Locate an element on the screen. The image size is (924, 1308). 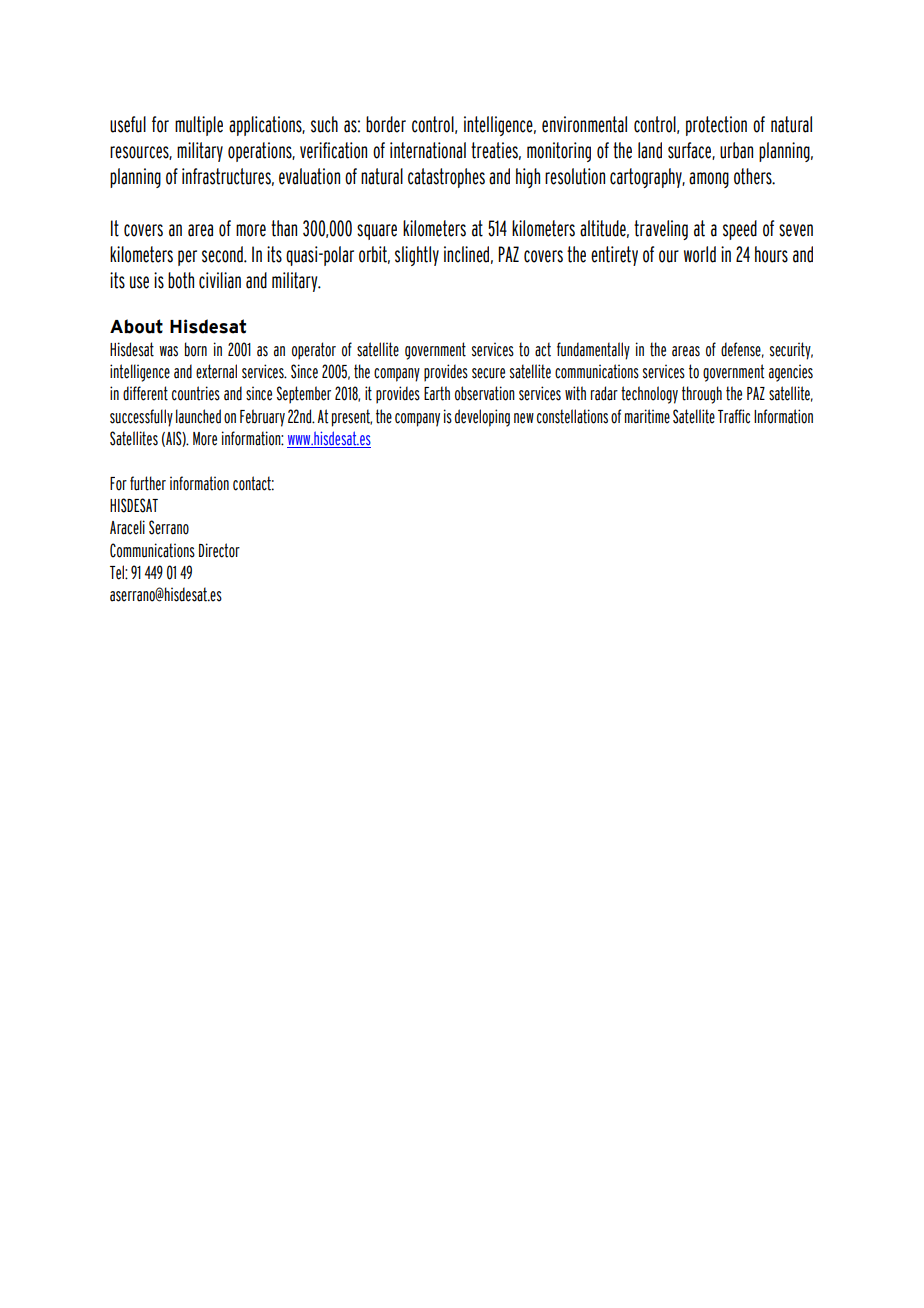
multiple is located at coordinates (199, 126).
